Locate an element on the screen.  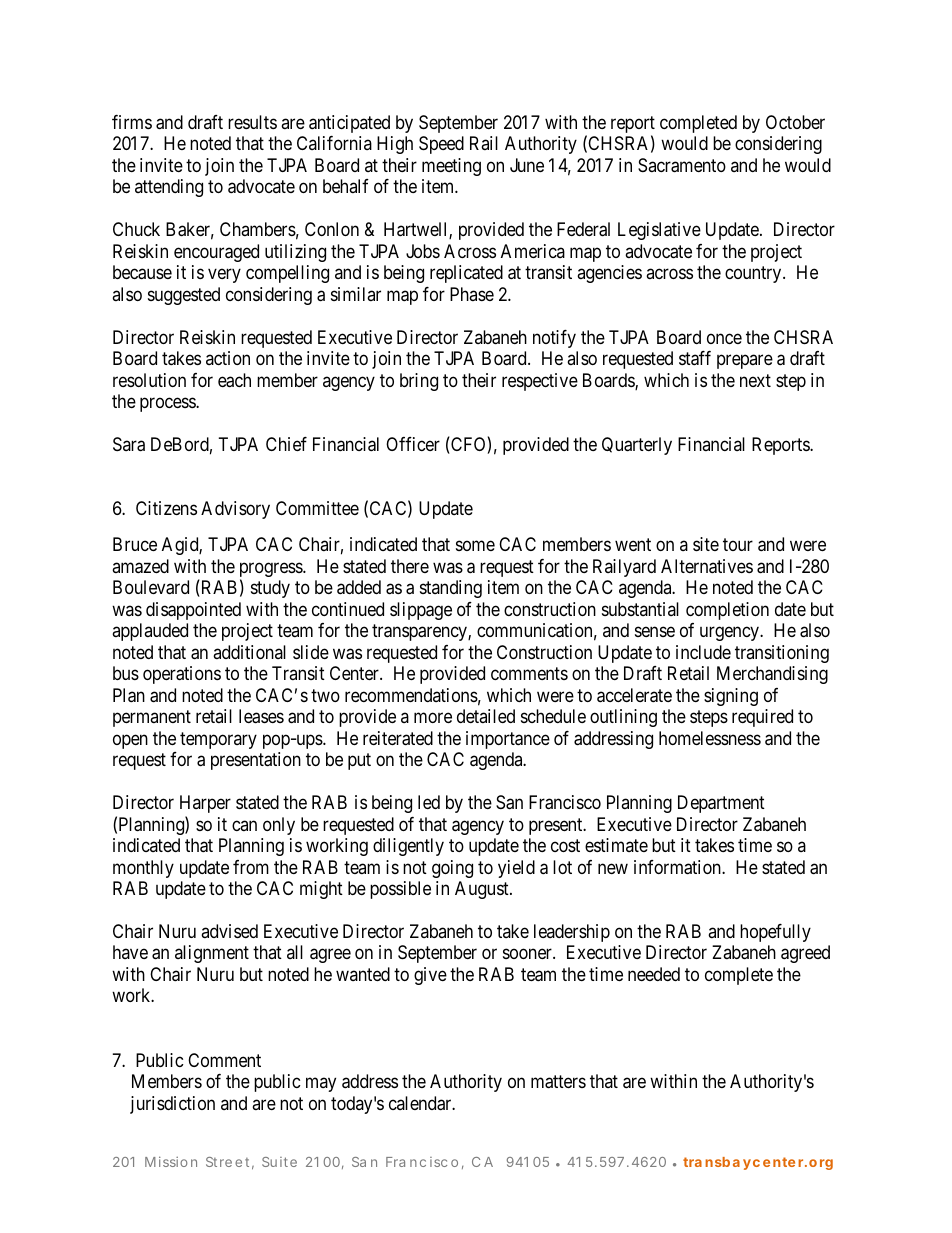
jurisdiction is located at coordinates (172, 1105).
